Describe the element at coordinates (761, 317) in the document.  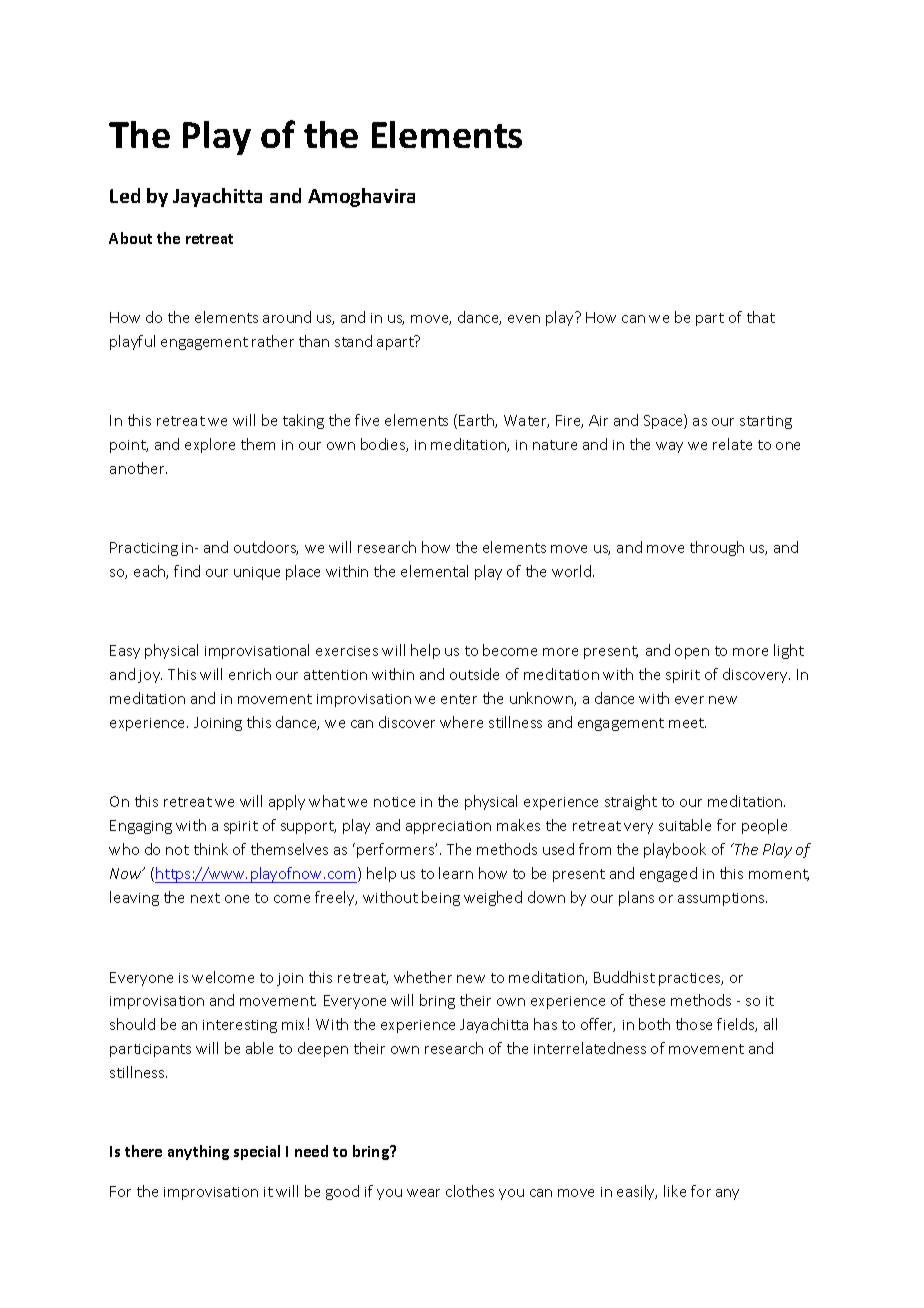
I see `that` at that location.
